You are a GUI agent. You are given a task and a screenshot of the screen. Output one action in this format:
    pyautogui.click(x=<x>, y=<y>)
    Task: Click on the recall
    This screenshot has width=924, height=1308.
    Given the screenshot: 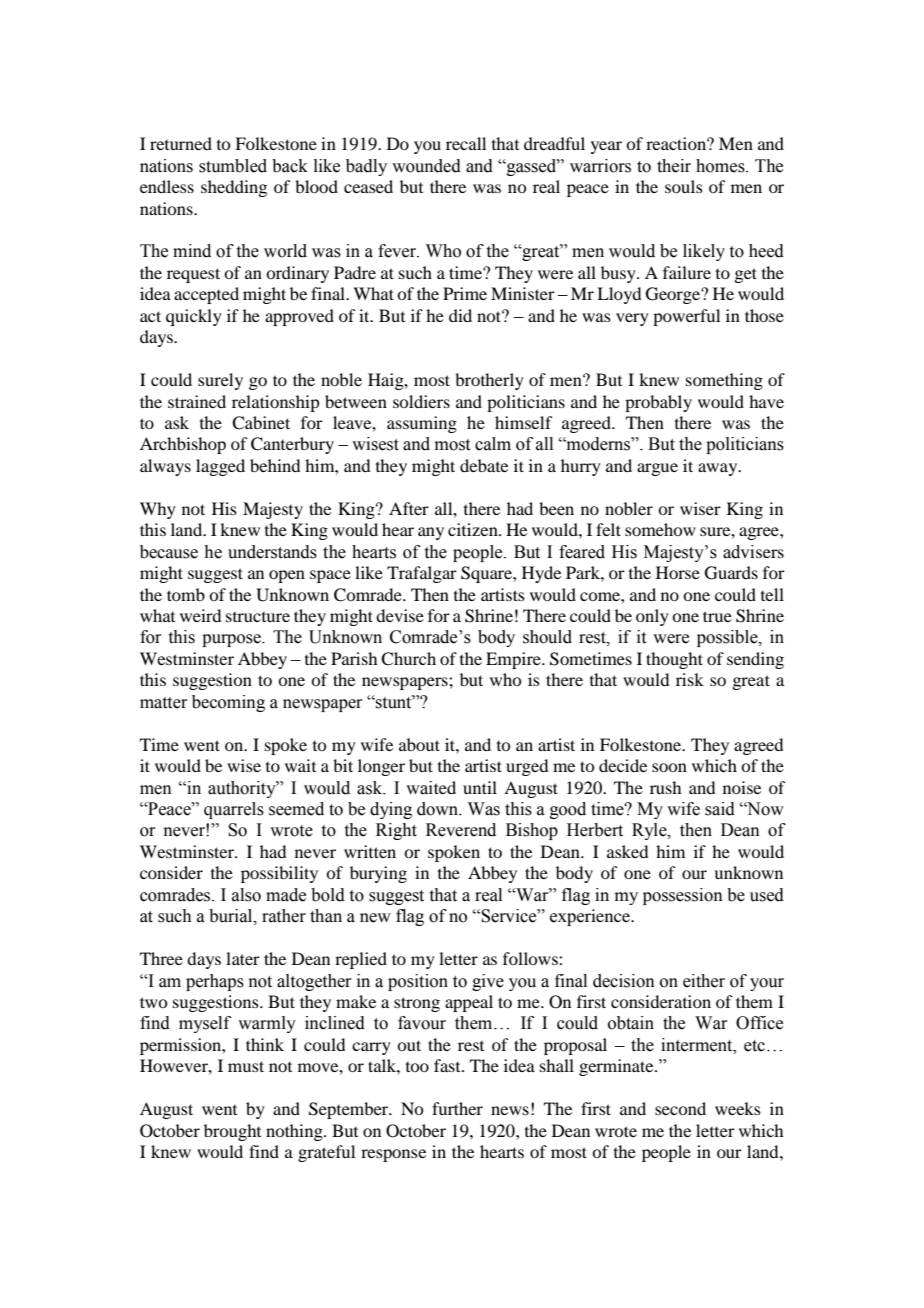 What is the action you would take?
    pyautogui.click(x=466, y=143)
